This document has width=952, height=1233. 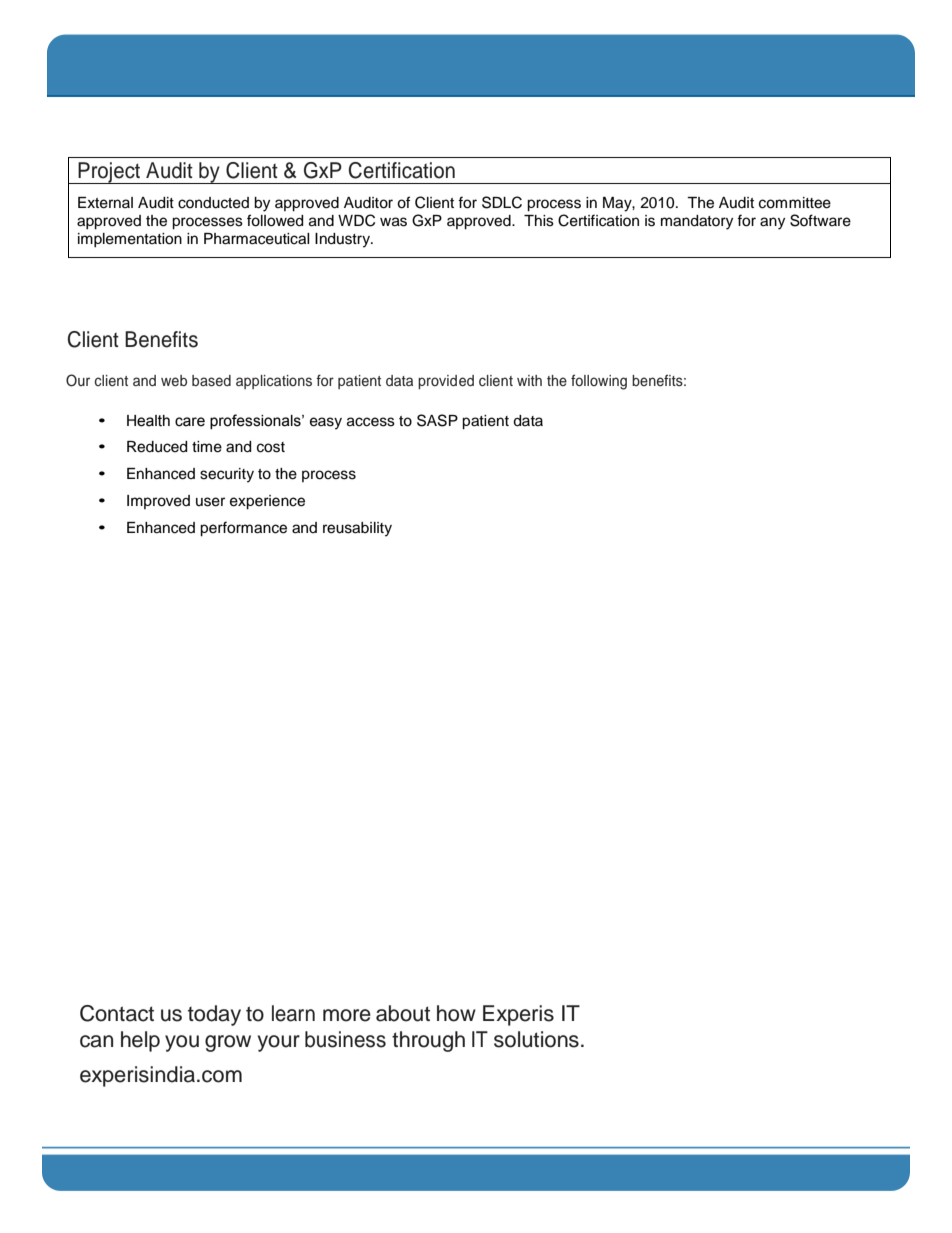 What do you see at coordinates (214, 1015) in the document?
I see `today` at bounding box center [214, 1015].
